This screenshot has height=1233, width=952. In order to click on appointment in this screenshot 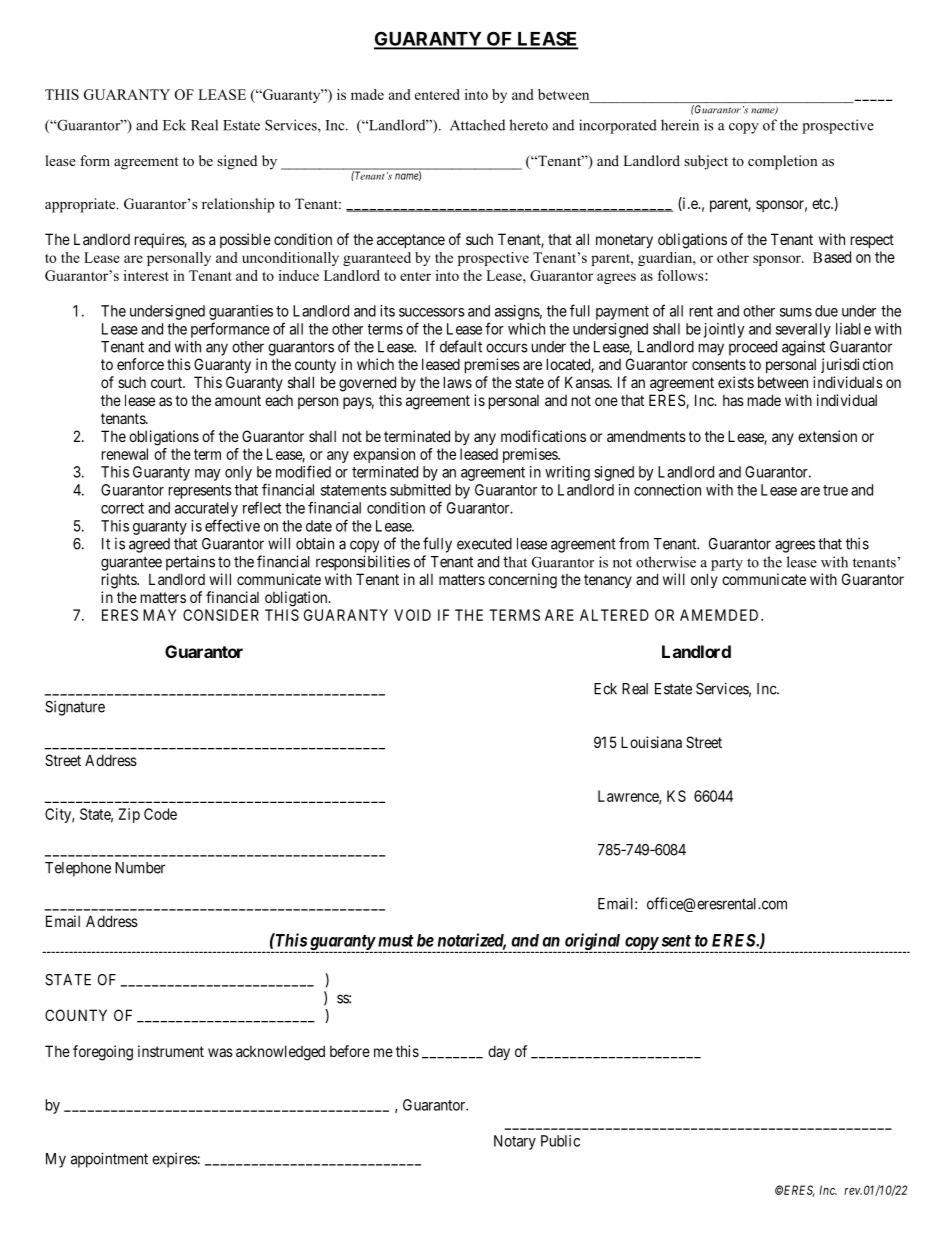, I will do `click(109, 1160)`.
